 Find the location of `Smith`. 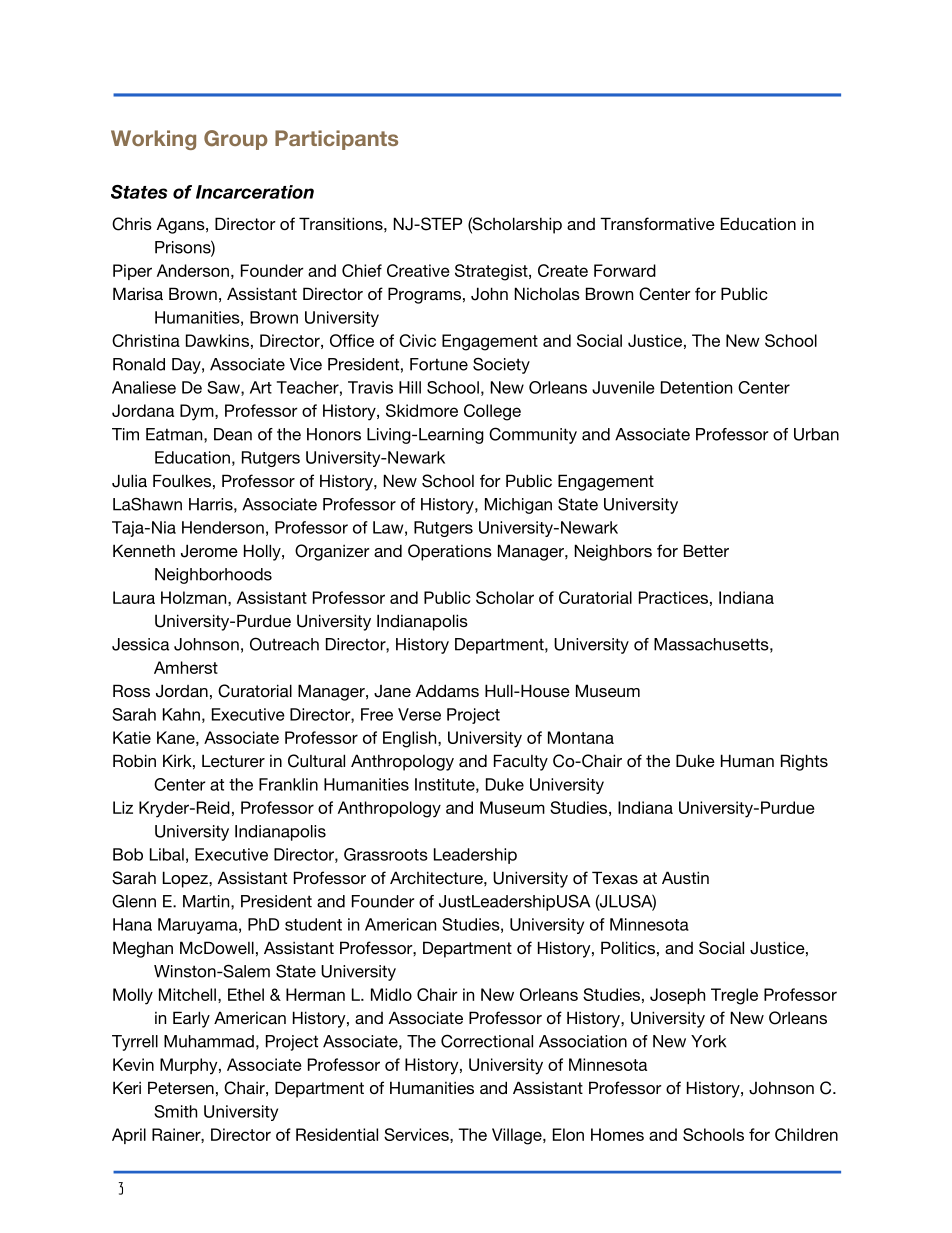

Smith is located at coordinates (175, 1111).
